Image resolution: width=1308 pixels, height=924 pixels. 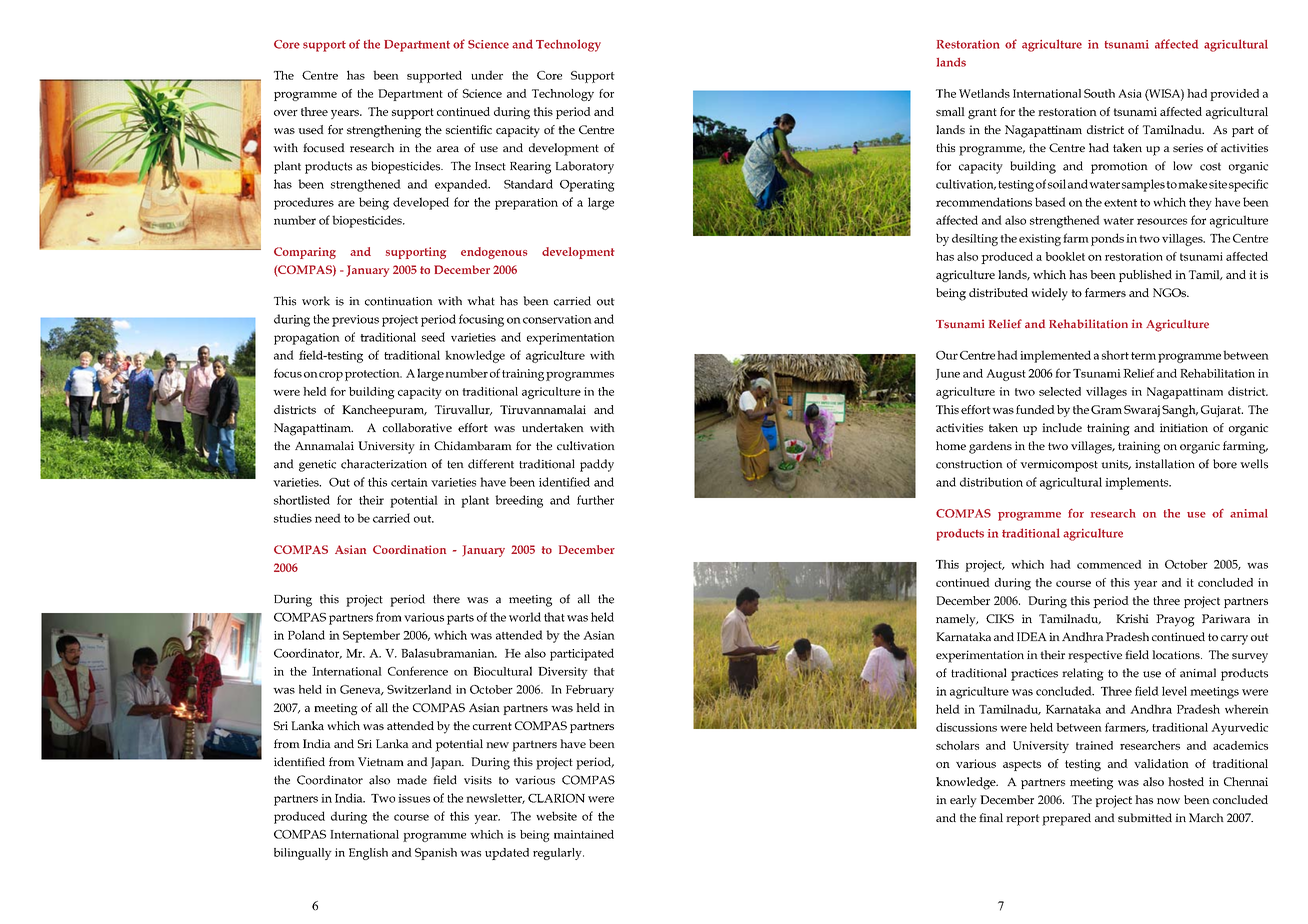 What do you see at coordinates (557, 319) in the screenshot?
I see `conservation` at bounding box center [557, 319].
